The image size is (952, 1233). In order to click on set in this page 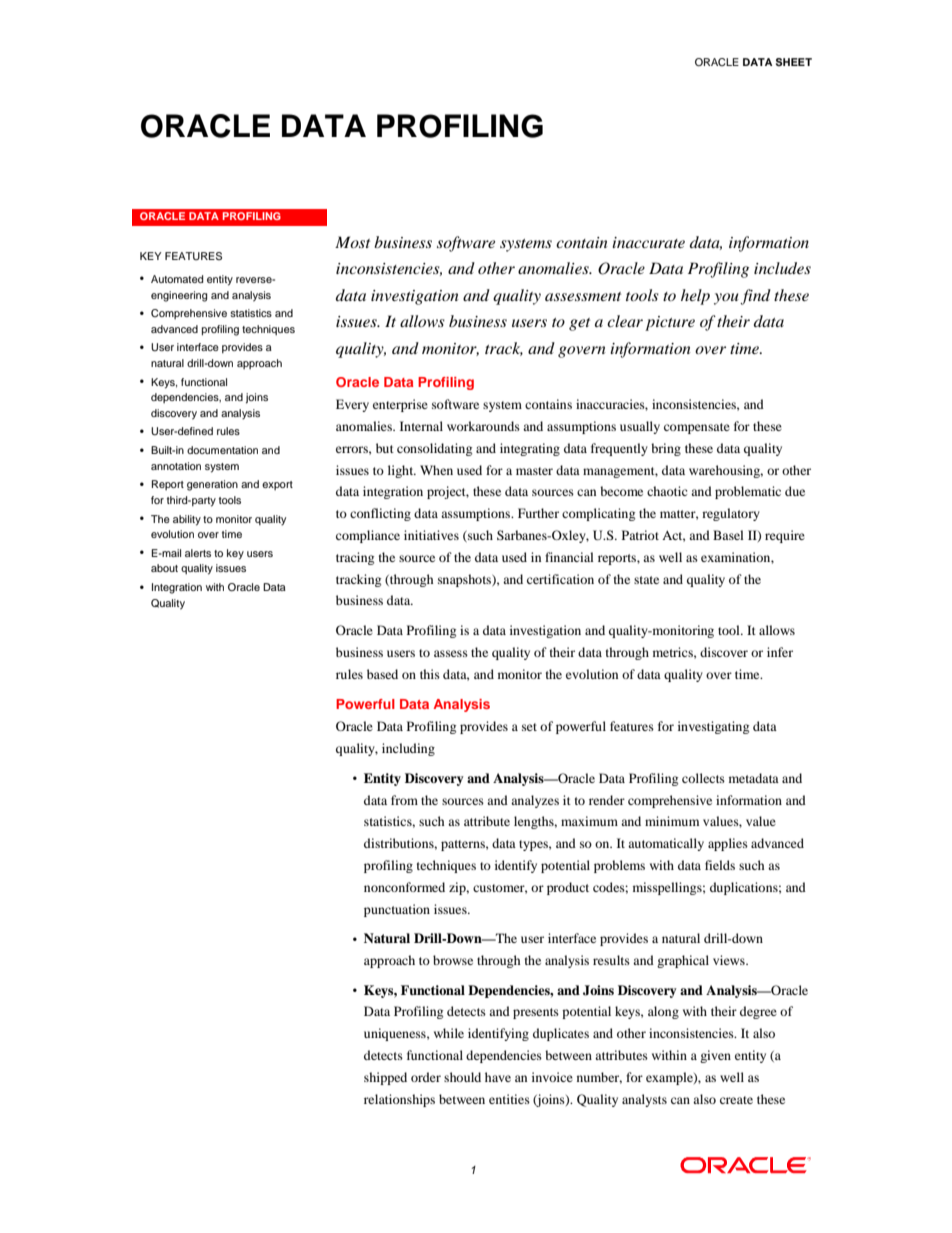, I will do `click(529, 727)`.
